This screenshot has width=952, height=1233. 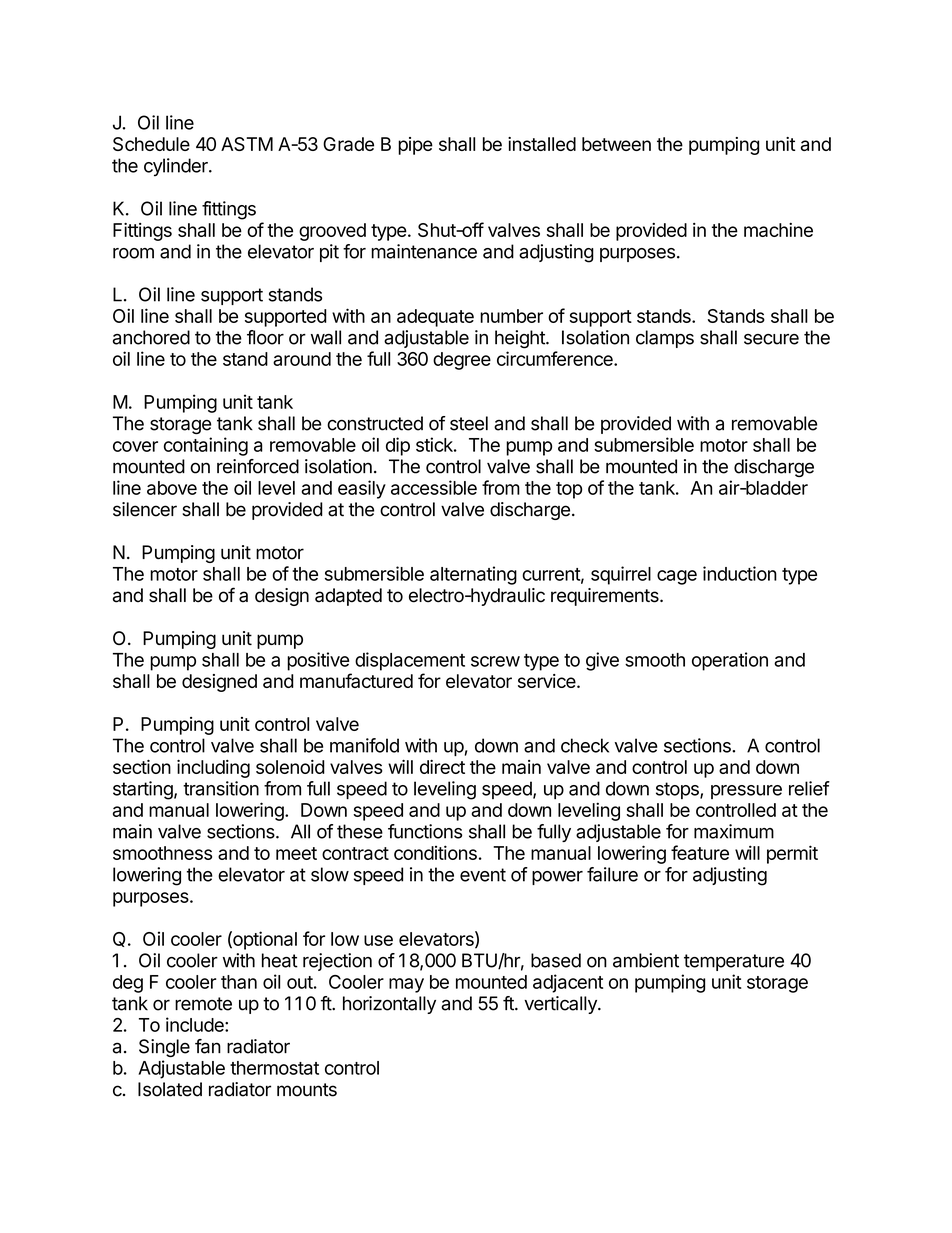 What do you see at coordinates (771, 339) in the screenshot?
I see `secure` at bounding box center [771, 339].
